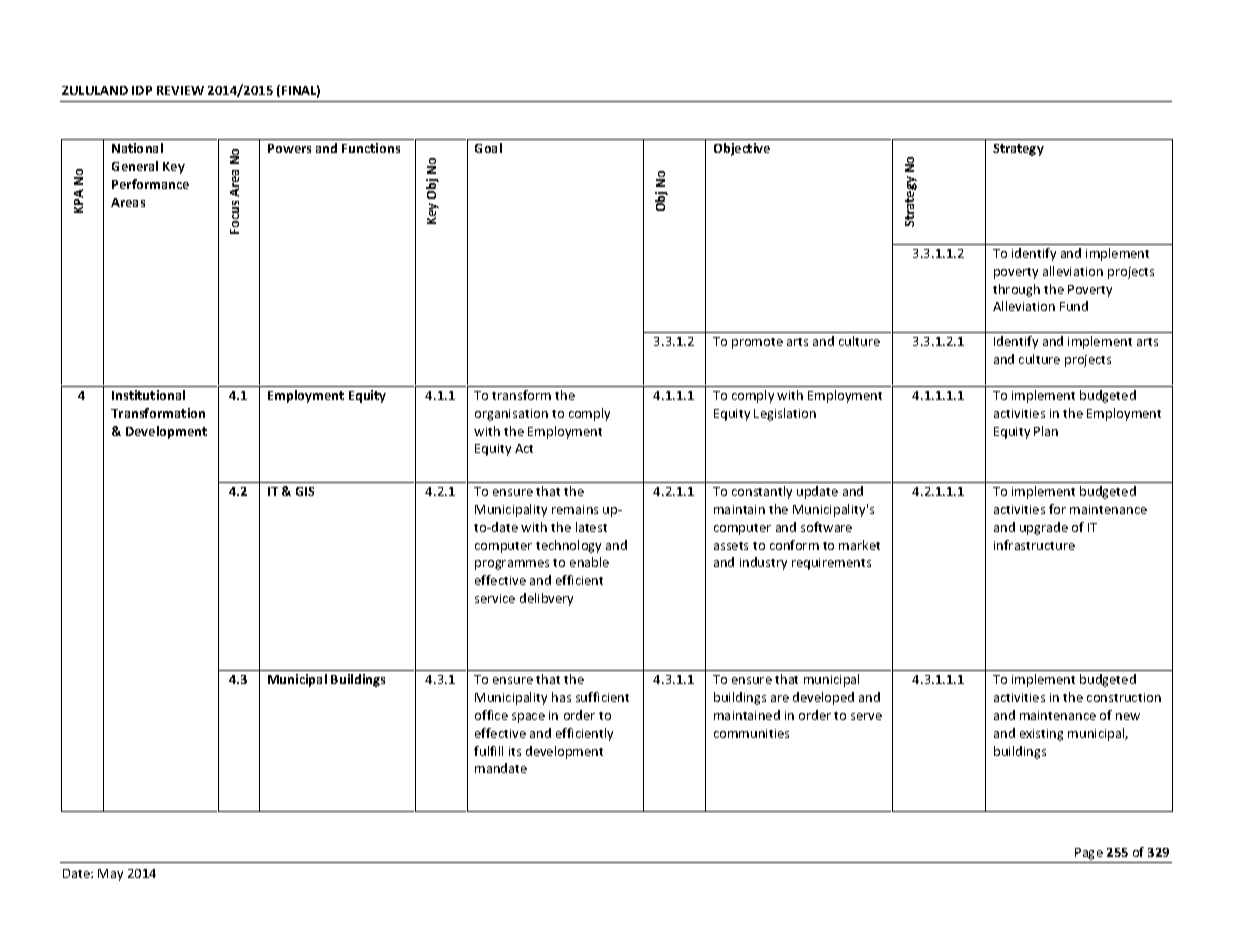 This screenshot has height=952, width=1233. I want to click on May, so click(110, 875).
